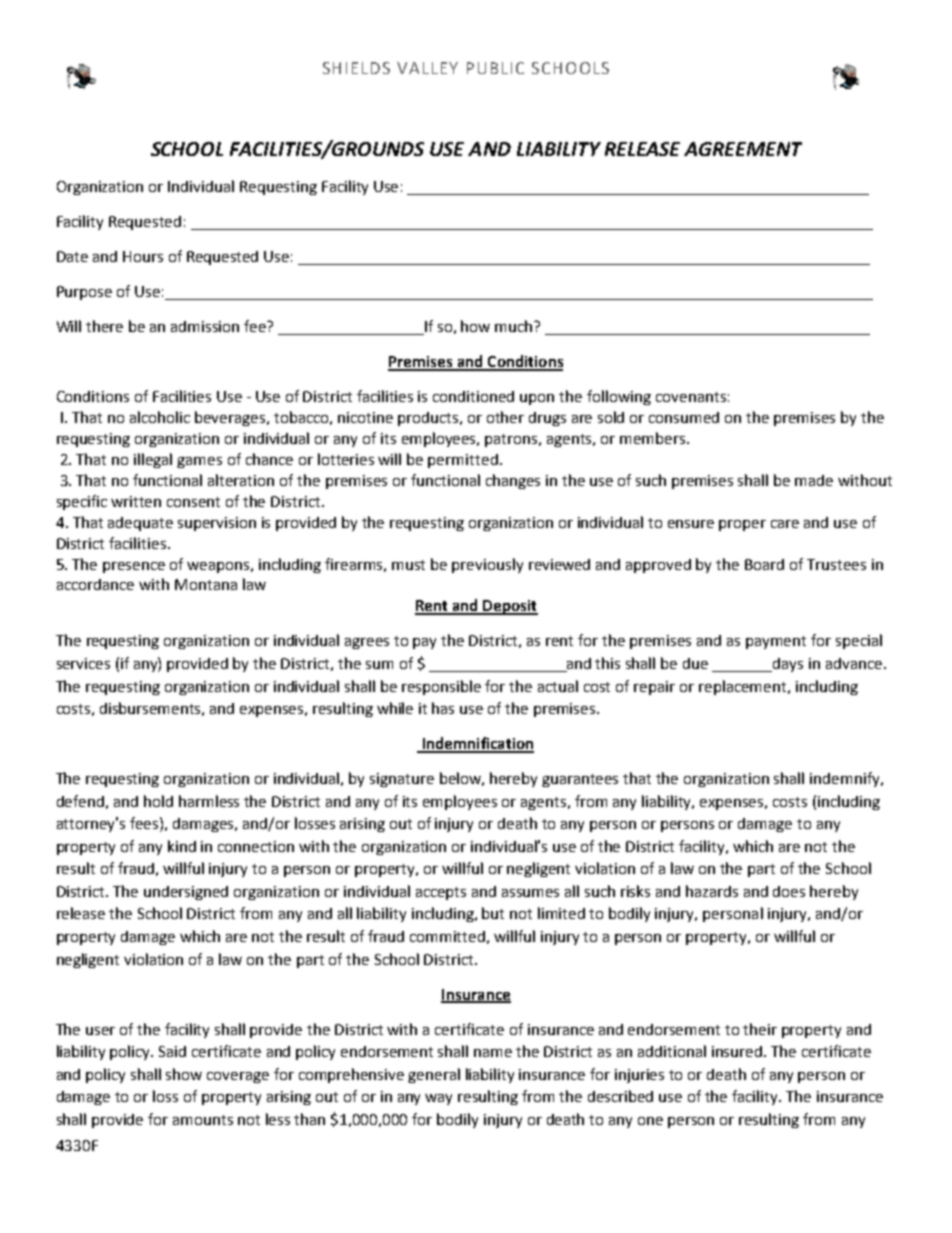 The image size is (952, 1233). I want to click on previously, so click(487, 565).
